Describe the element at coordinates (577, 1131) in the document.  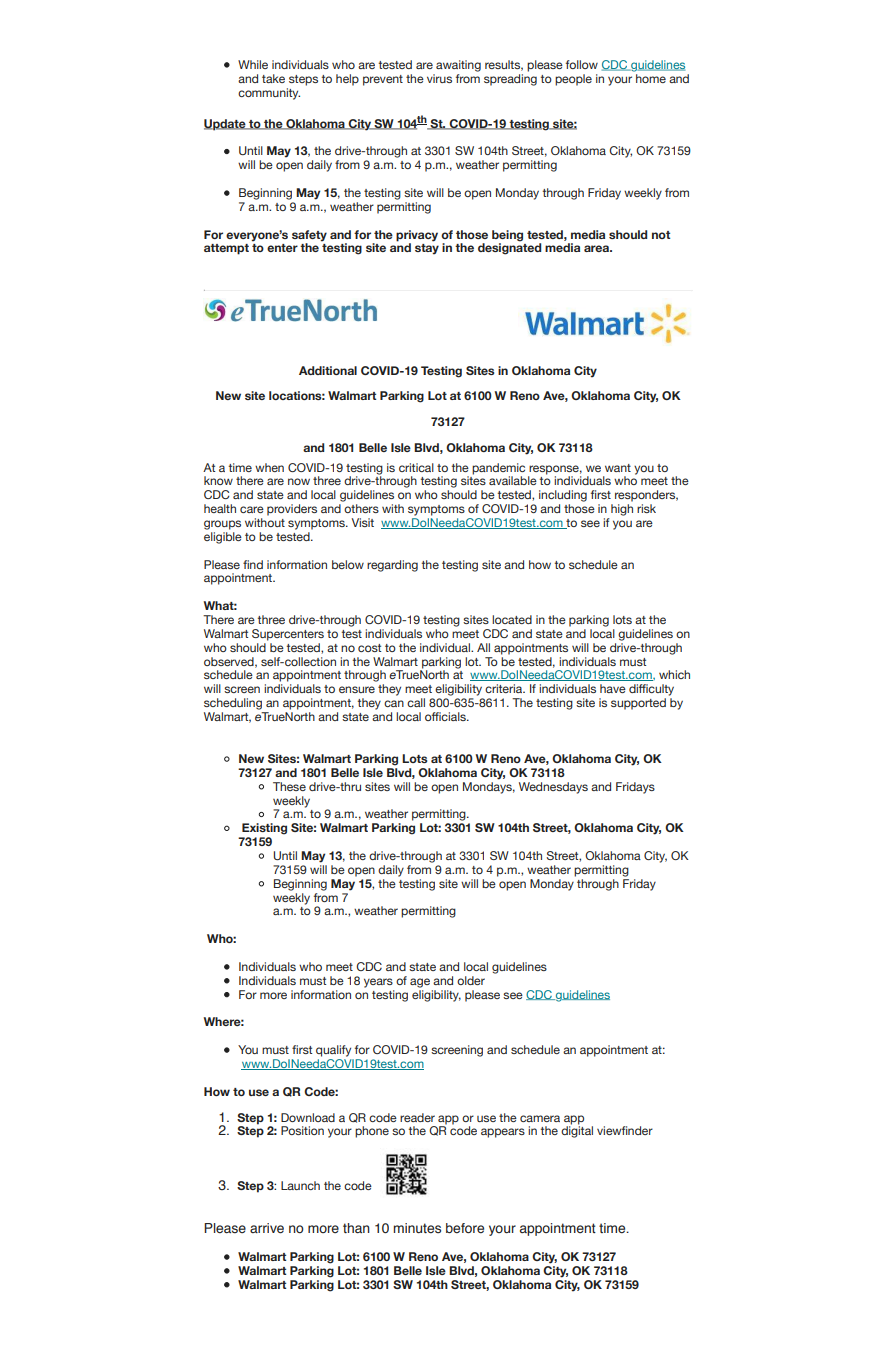
I see `digital` at that location.
